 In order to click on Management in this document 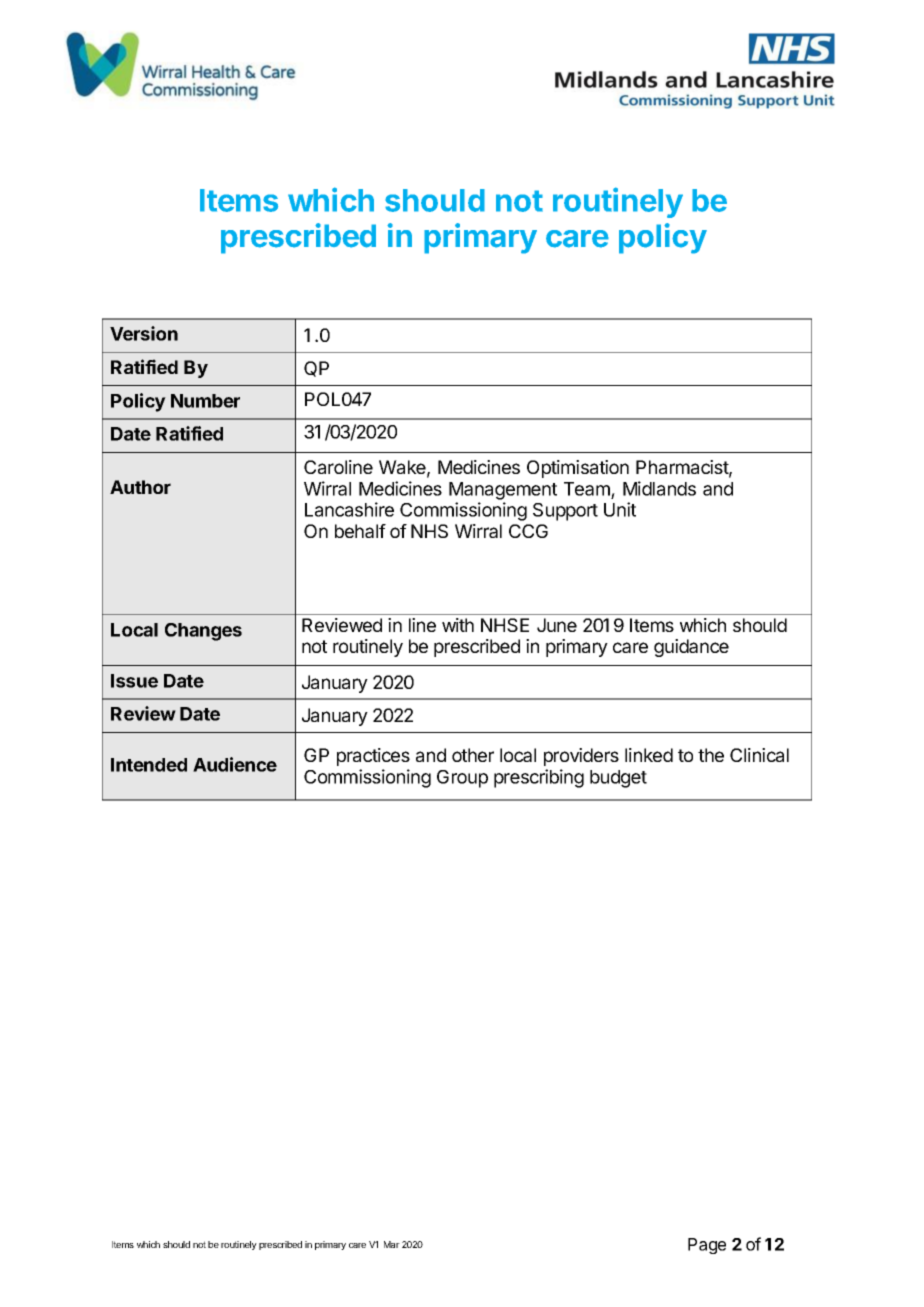, I will do `click(503, 491)`.
